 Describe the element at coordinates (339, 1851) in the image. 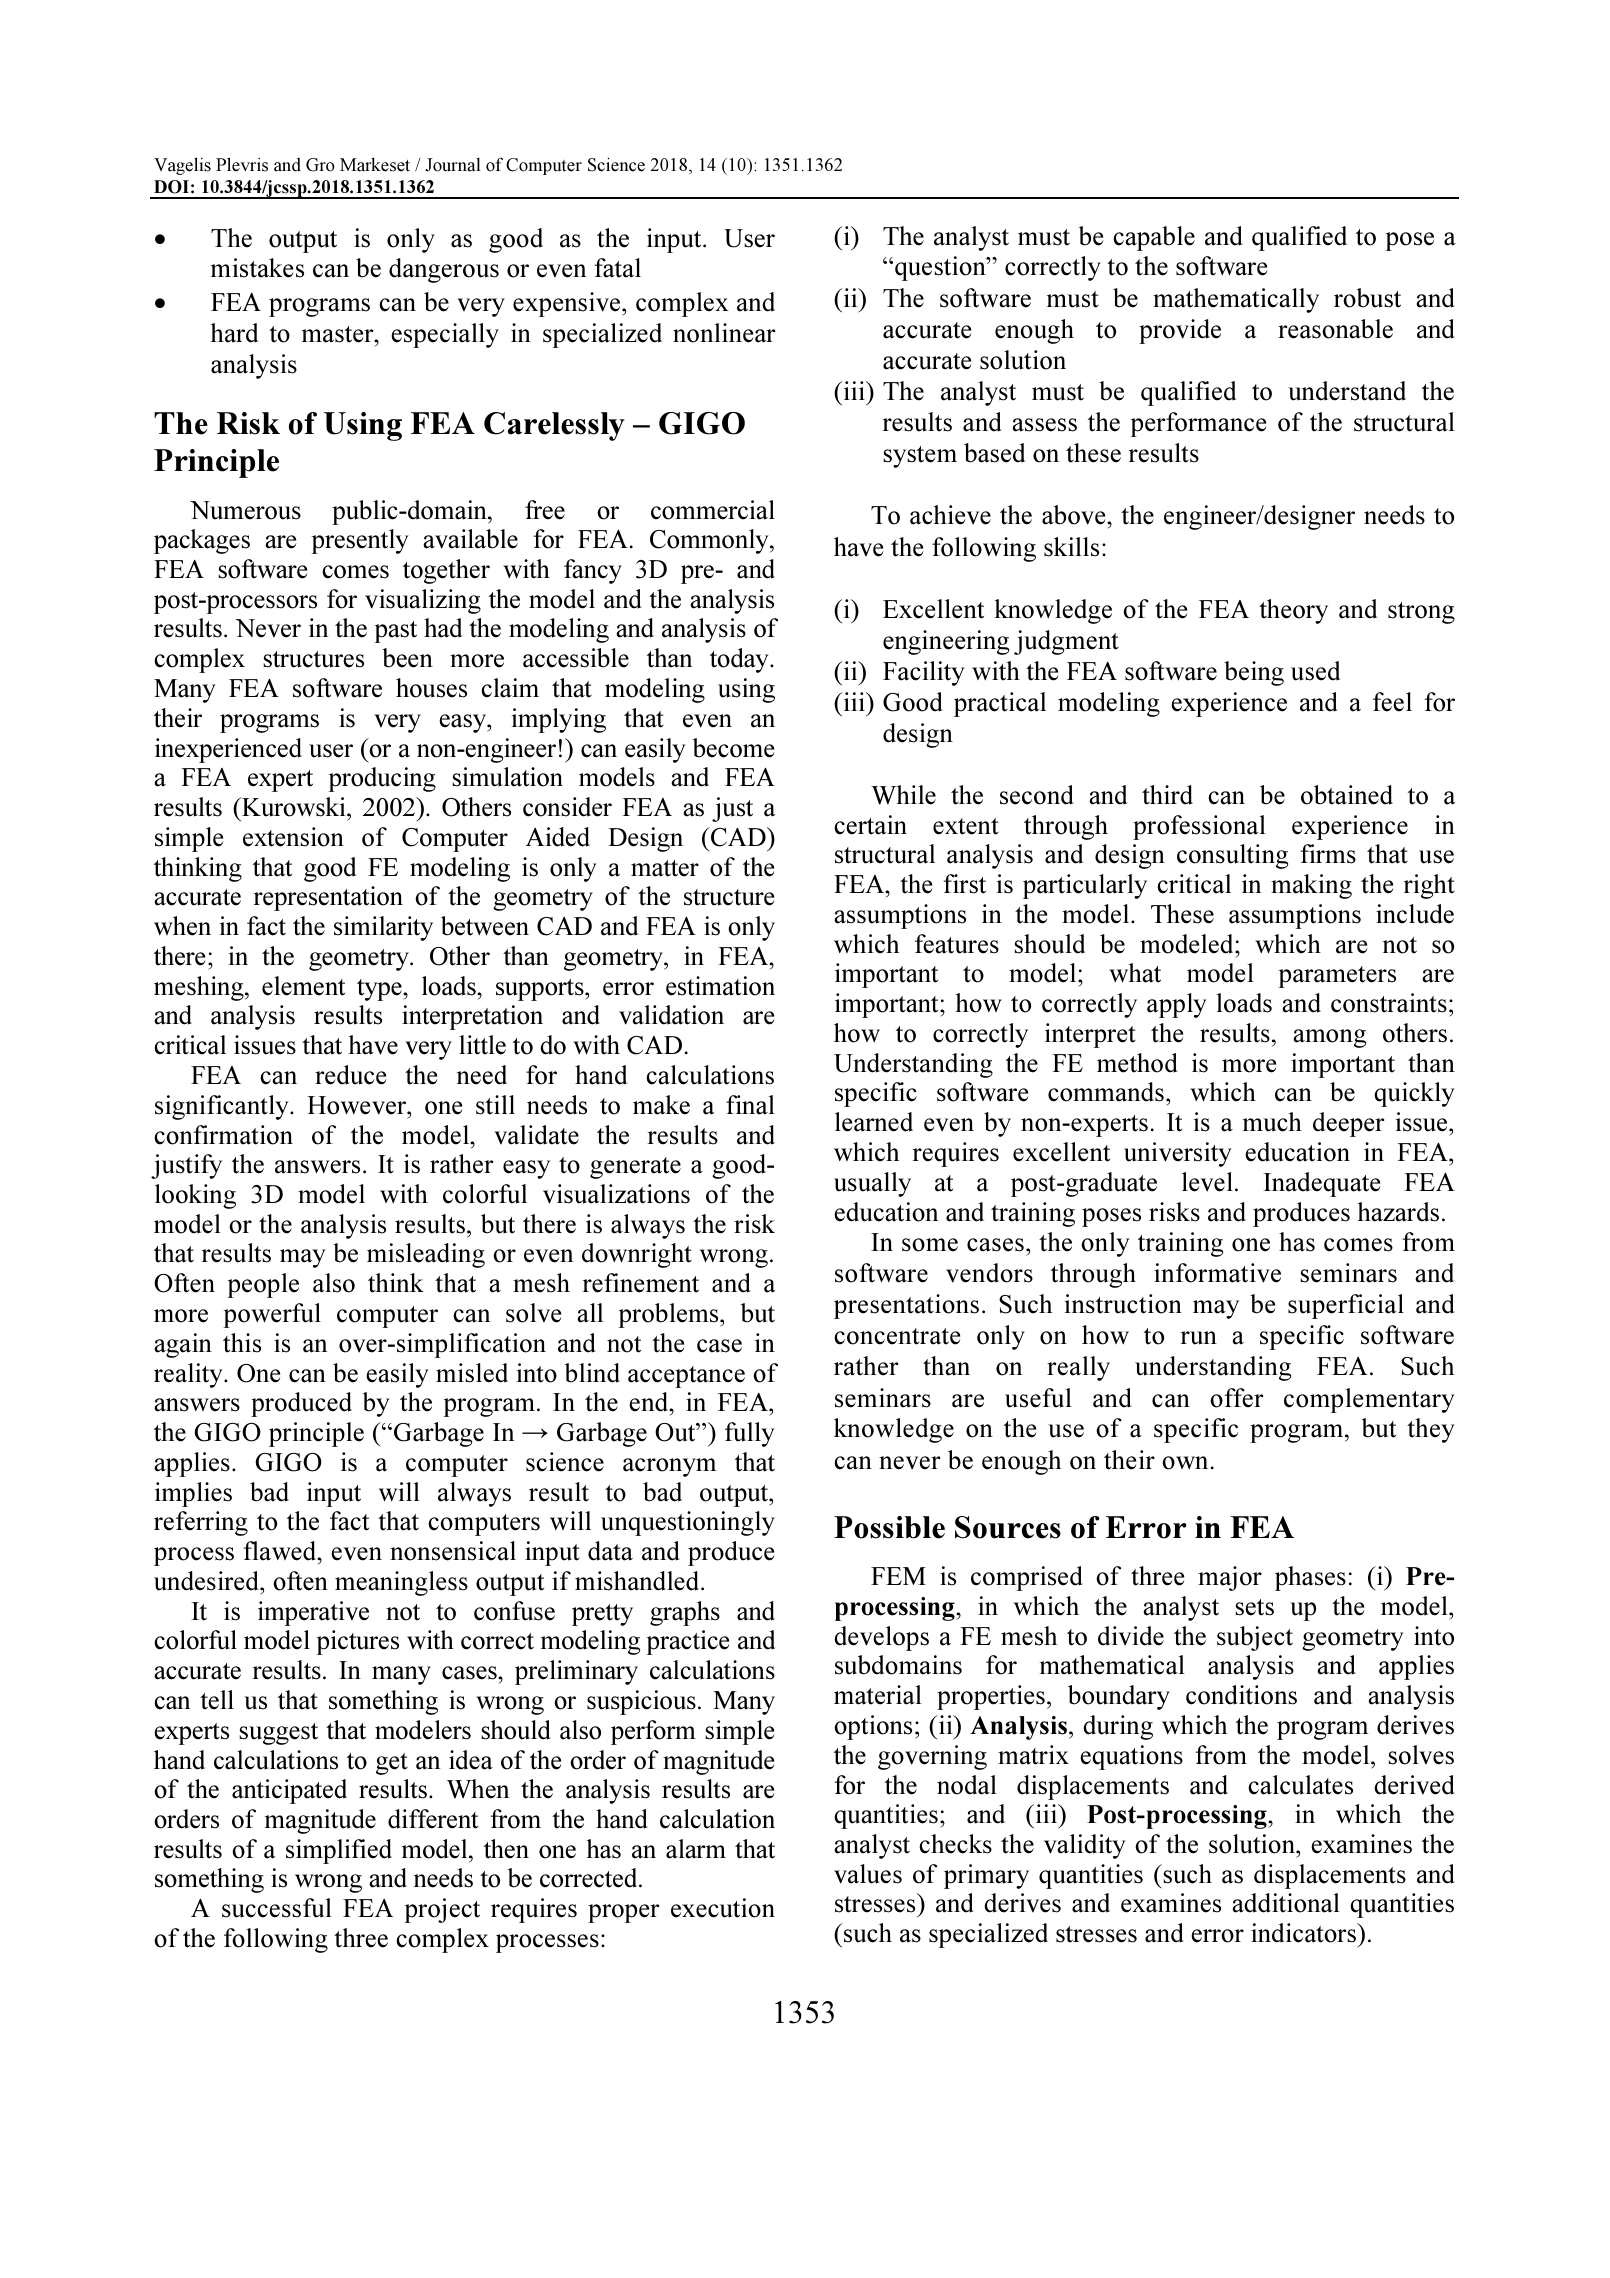

I see `simplified` at that location.
